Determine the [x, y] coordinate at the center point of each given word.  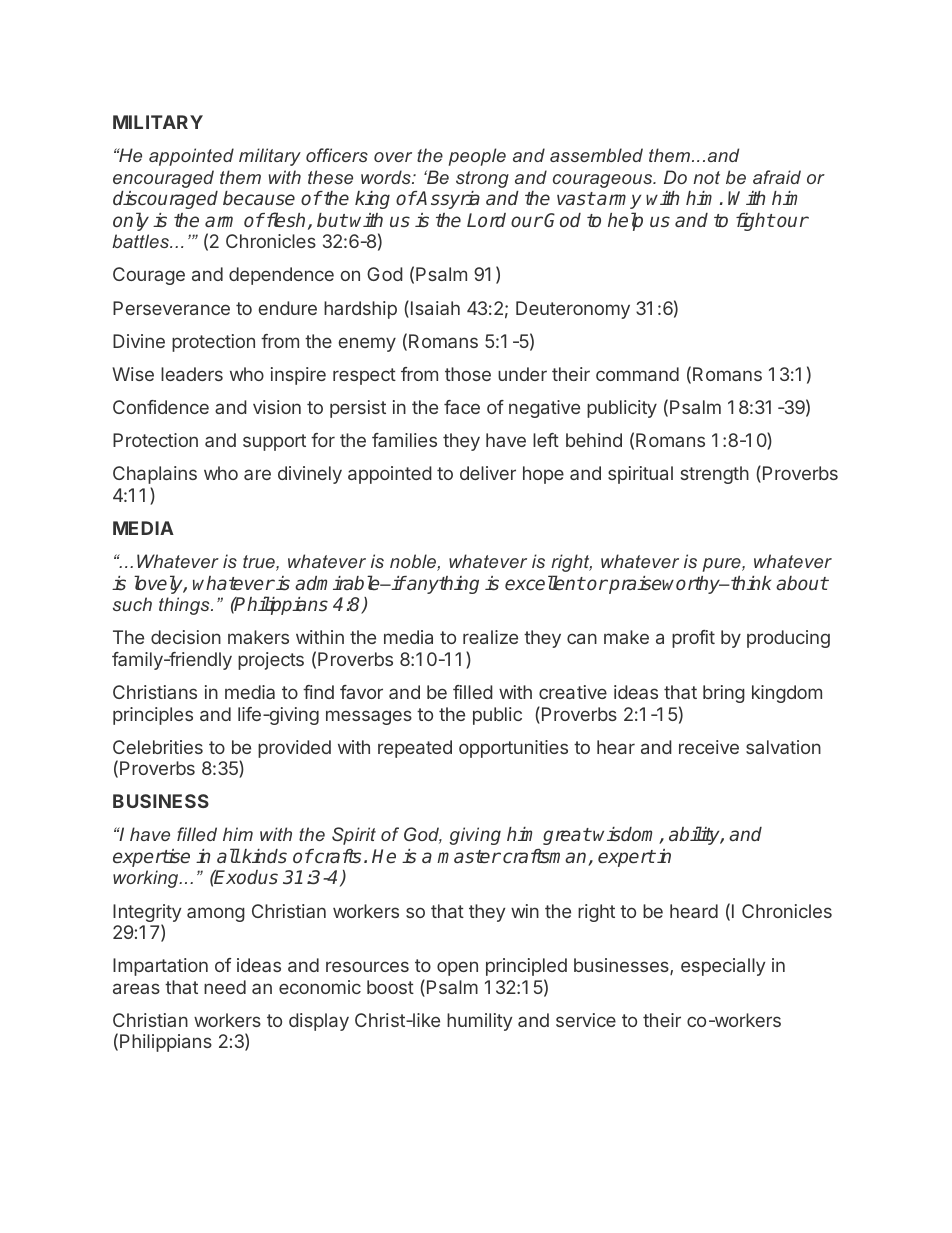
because [259, 198]
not [706, 177]
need [225, 987]
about [802, 583]
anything [442, 585]
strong [482, 179]
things [185, 606]
